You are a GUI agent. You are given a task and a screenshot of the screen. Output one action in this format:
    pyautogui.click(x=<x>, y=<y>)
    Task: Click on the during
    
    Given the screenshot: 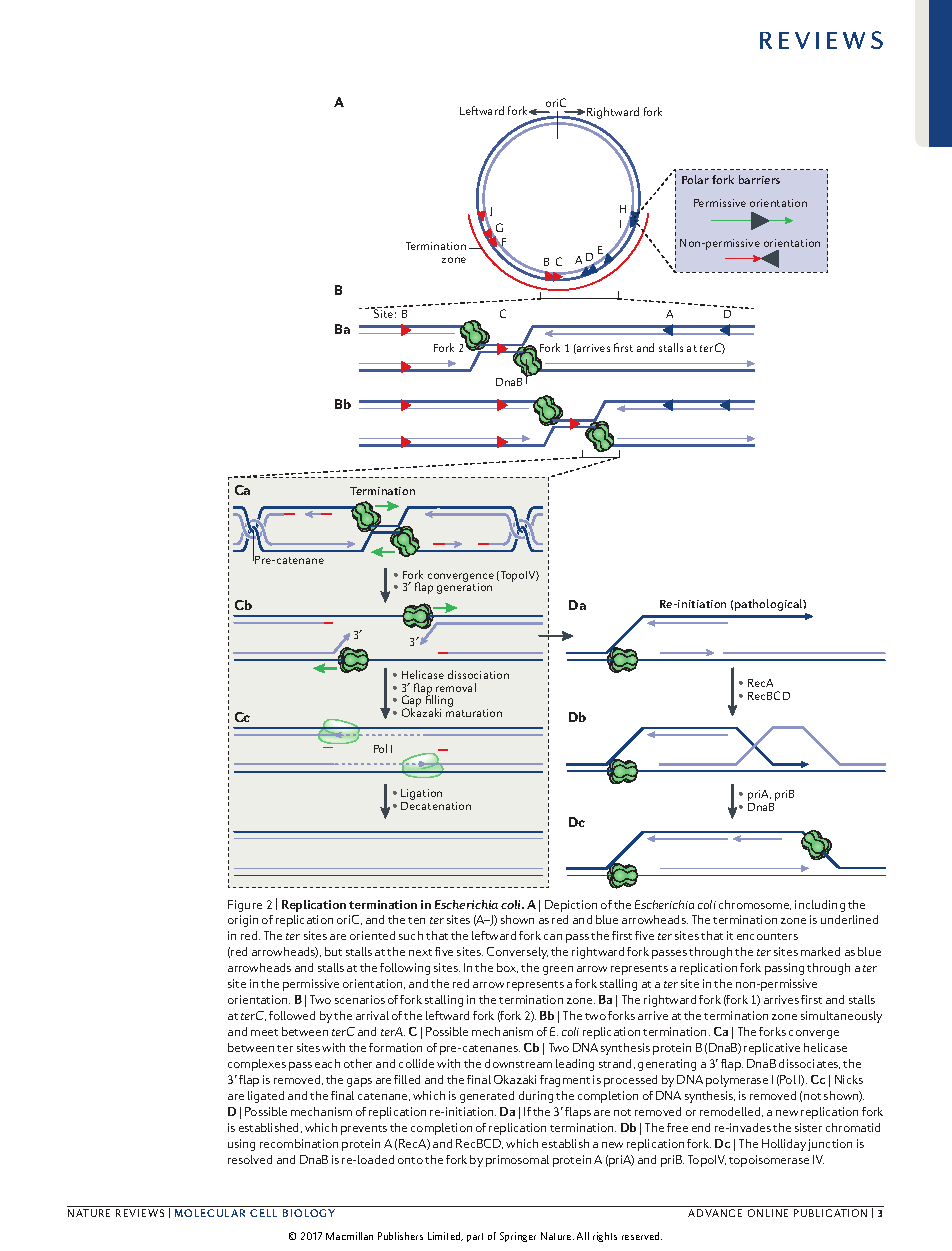 What is the action you would take?
    pyautogui.click(x=536, y=1097)
